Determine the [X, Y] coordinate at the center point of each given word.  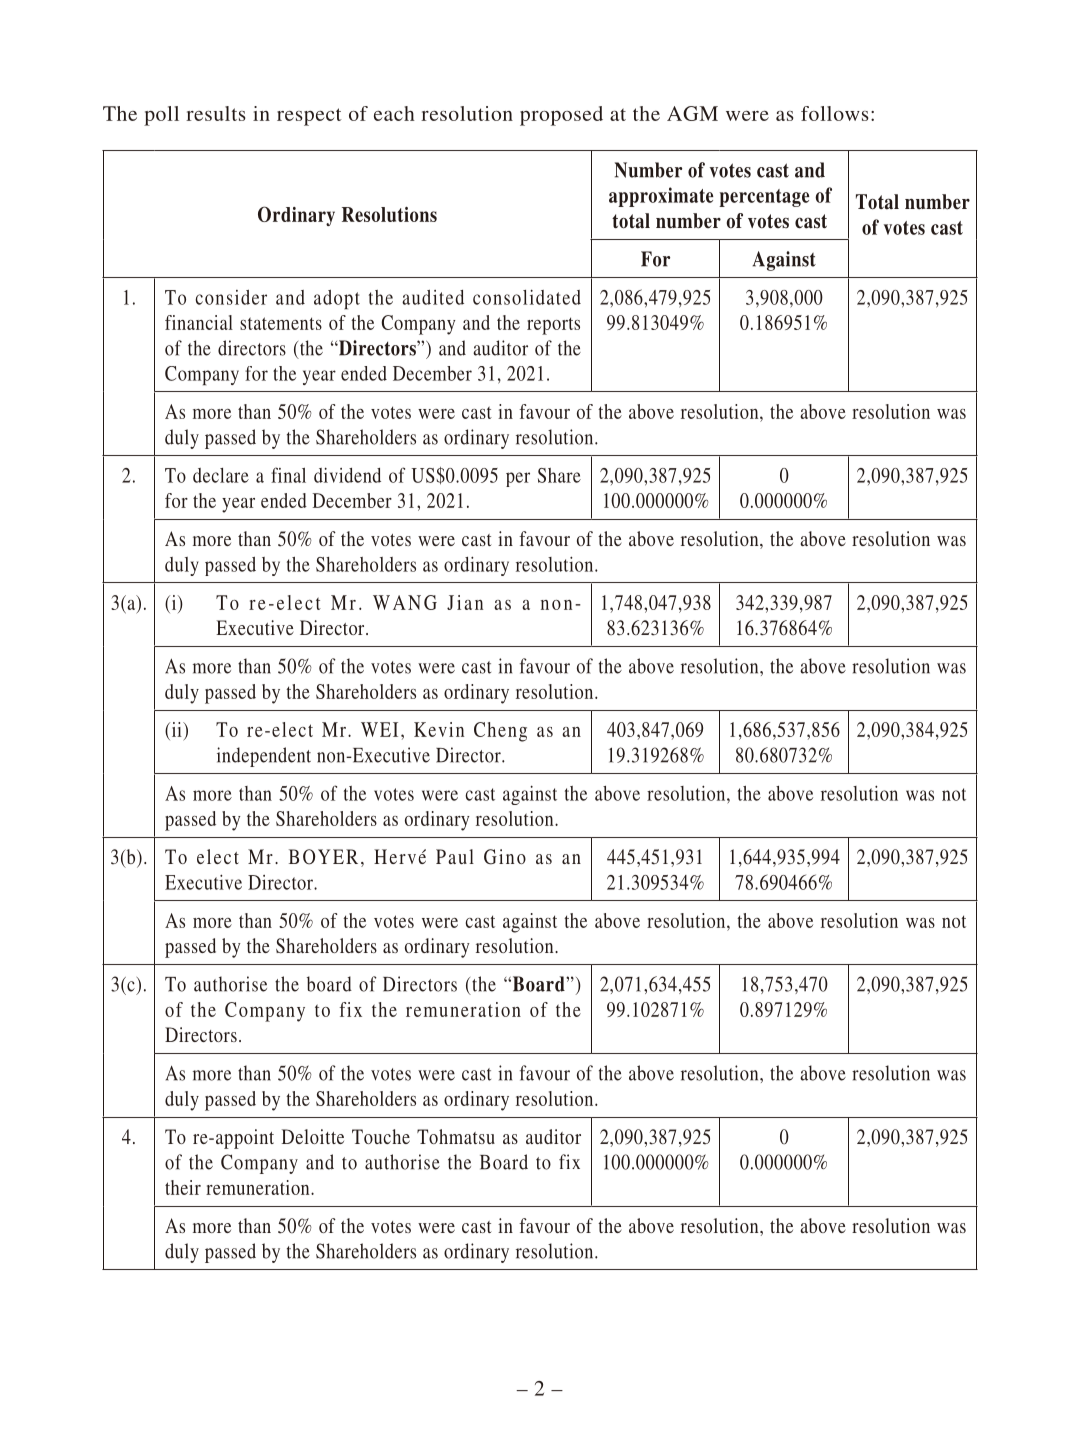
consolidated [527, 297]
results [216, 113]
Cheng [500, 732]
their [183, 1187]
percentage [764, 198]
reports [553, 326]
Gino [505, 857]
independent [264, 757]
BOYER [323, 857]
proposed [561, 116]
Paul [455, 856]
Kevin [439, 729]
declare [221, 475]
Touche [381, 1136]
